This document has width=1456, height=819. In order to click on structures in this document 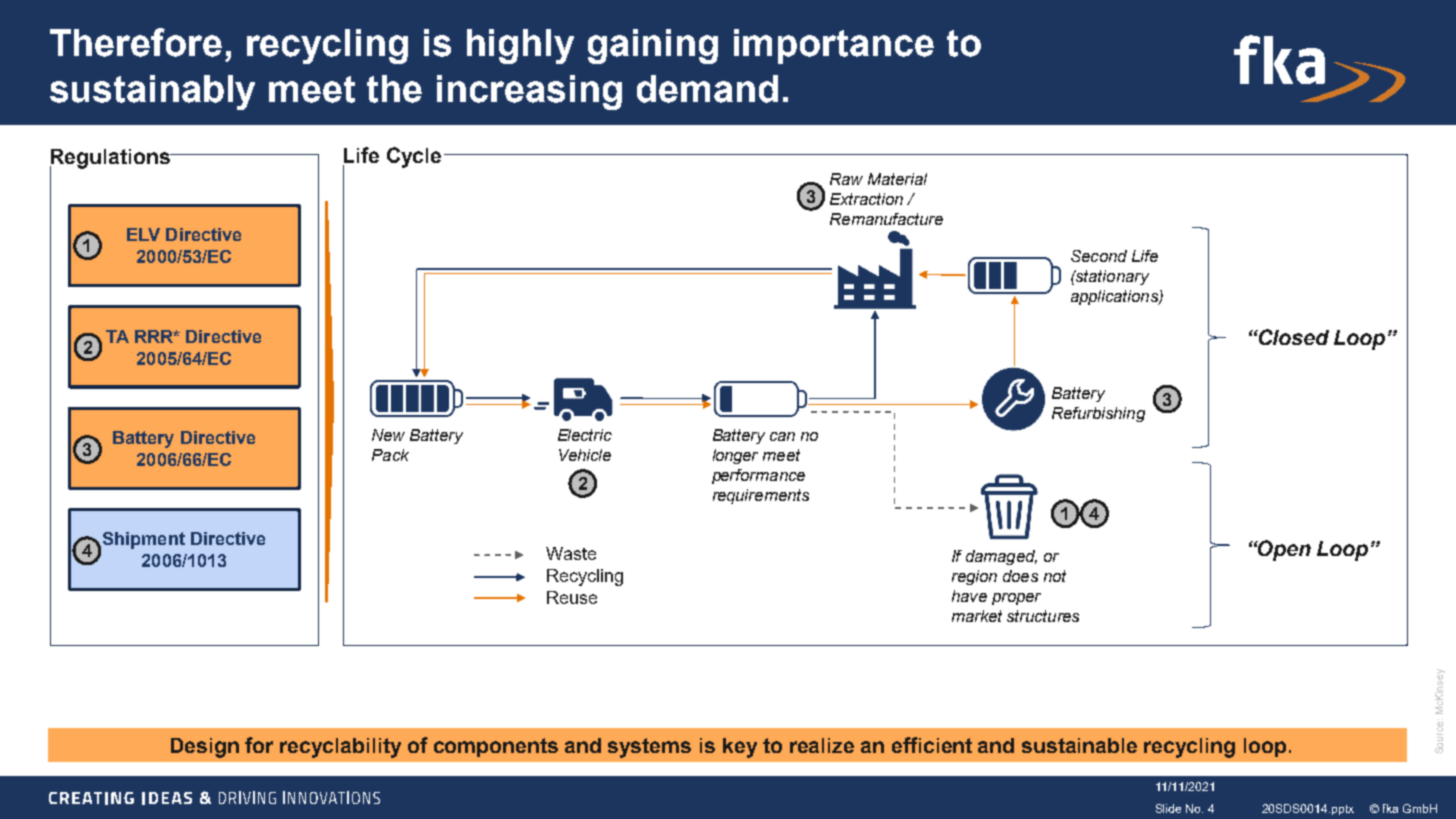, I will do `click(1043, 616)`.
